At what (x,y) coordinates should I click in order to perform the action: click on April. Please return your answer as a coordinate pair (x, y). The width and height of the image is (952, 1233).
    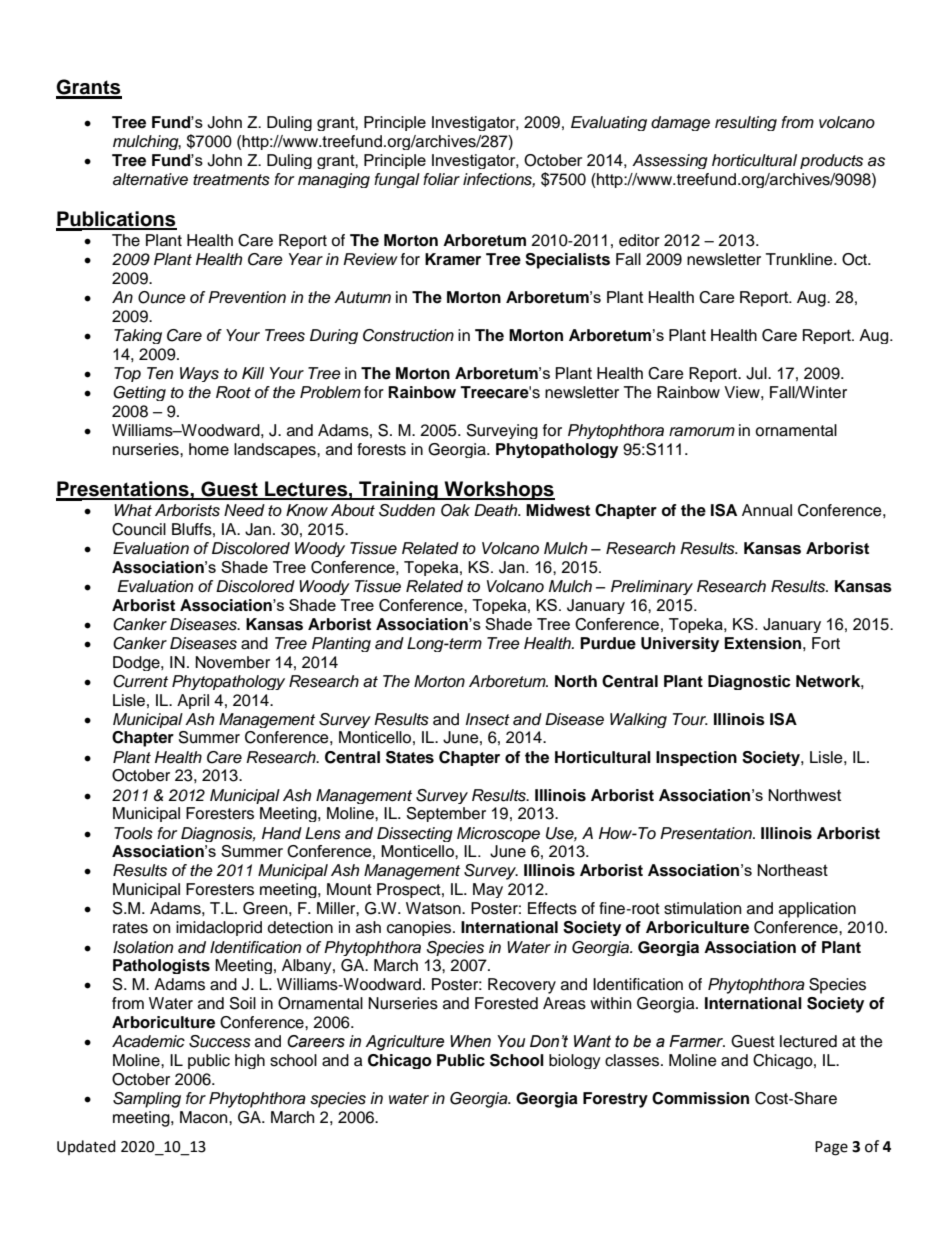
    Looking at the image, I should click on (193, 701).
